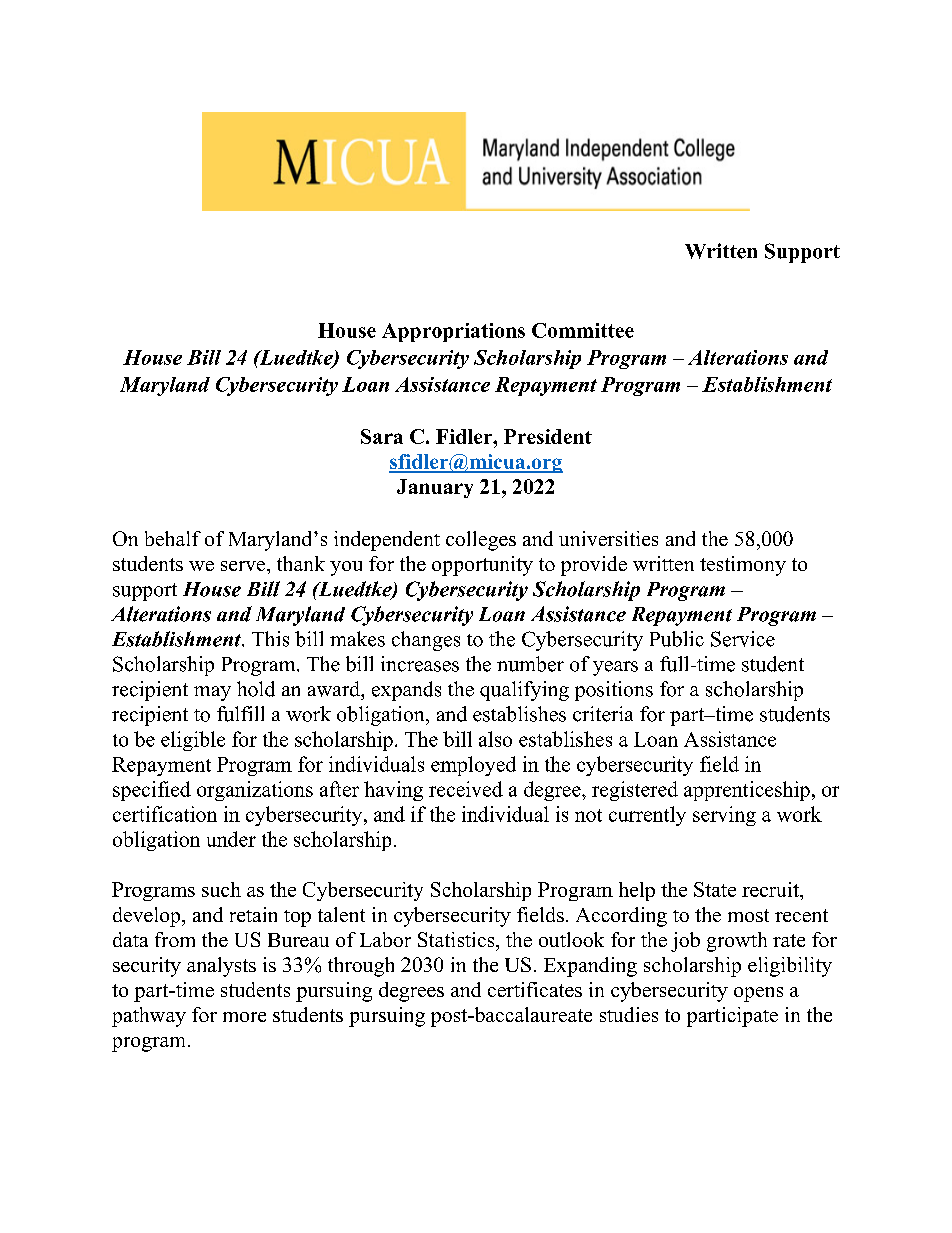 Image resolution: width=952 pixels, height=1233 pixels. What do you see at coordinates (382, 436) in the screenshot?
I see `Sara` at bounding box center [382, 436].
